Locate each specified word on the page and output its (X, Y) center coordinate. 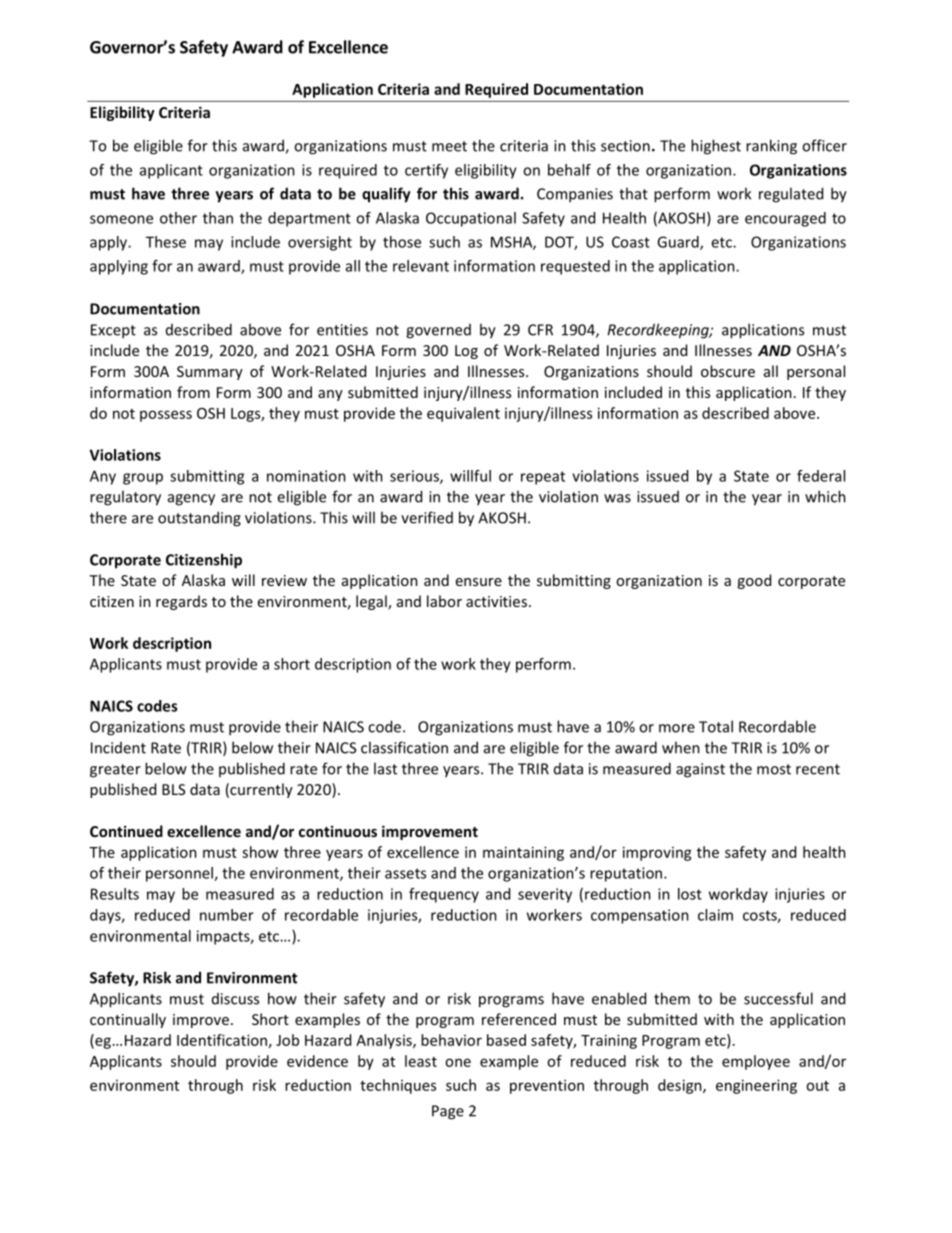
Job (287, 1040)
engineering (756, 1086)
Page (448, 1112)
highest (716, 147)
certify (426, 171)
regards (181, 602)
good (754, 581)
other (178, 218)
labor (444, 601)
